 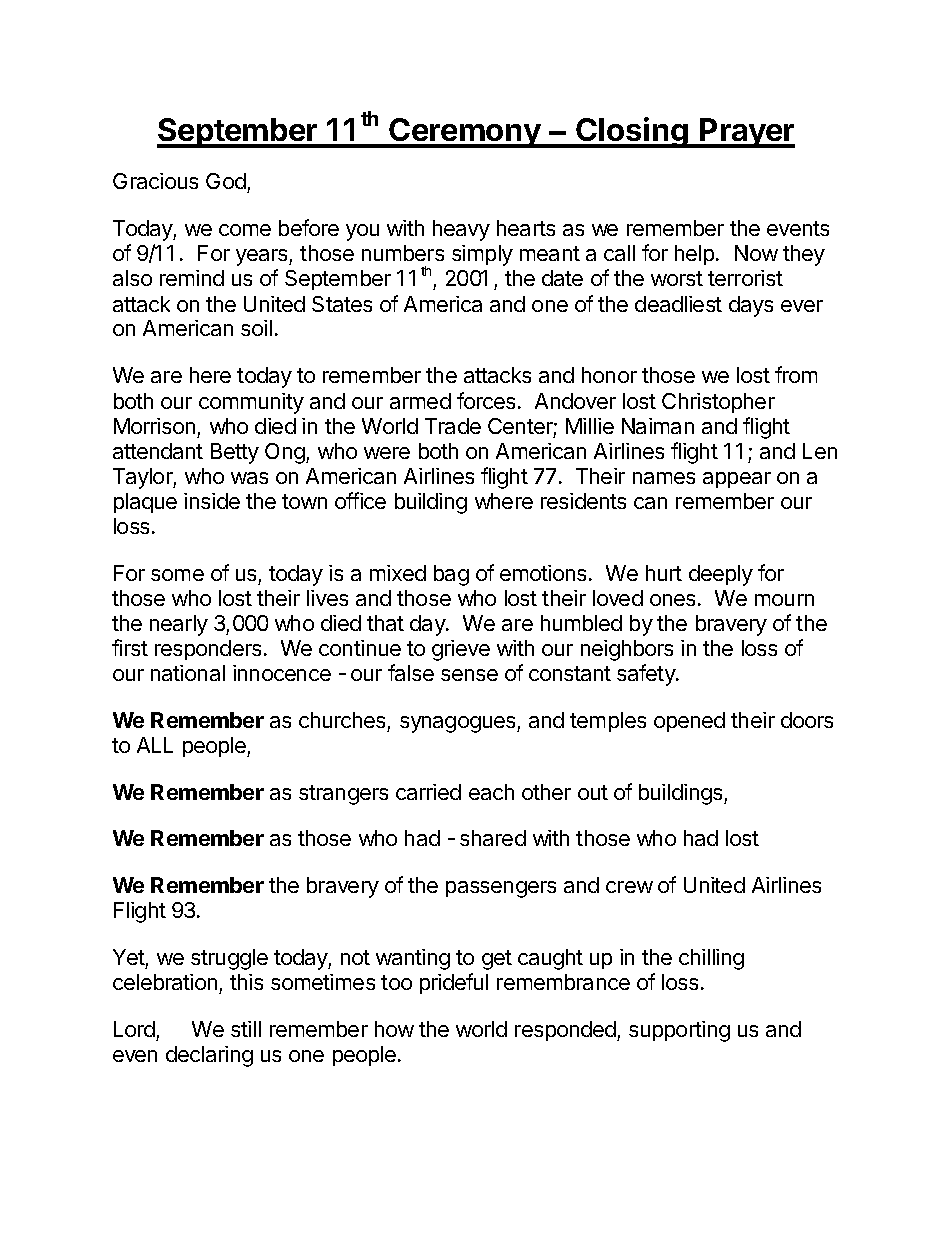 What do you see at coordinates (256, 328) in the image?
I see `soil` at bounding box center [256, 328].
